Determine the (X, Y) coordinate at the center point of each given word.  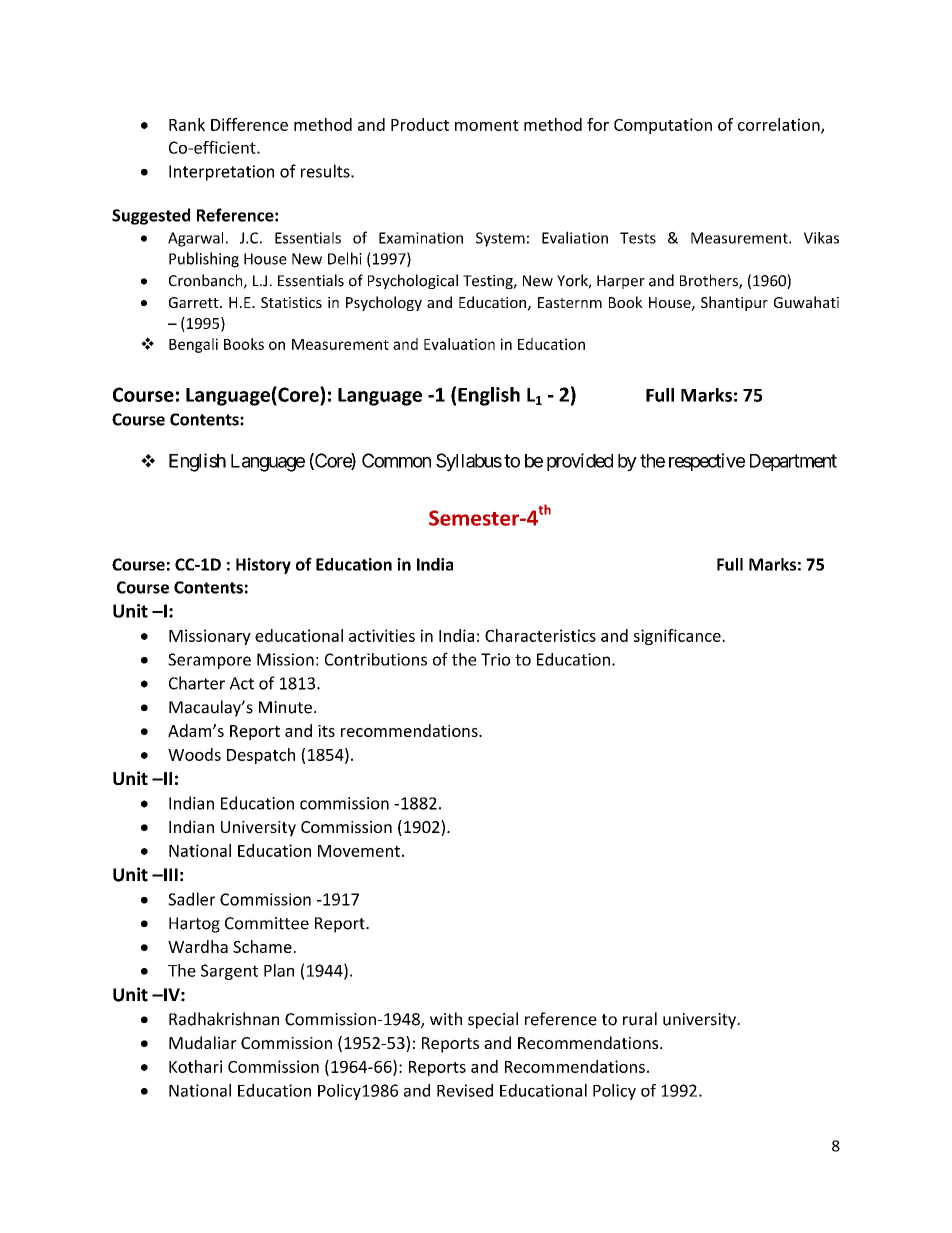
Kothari (195, 1066)
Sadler (191, 899)
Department (793, 462)
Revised (465, 1090)
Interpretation (221, 173)
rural (640, 1019)
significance (678, 637)
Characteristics (540, 635)
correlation (780, 125)
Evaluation (459, 344)
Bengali (193, 345)
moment (487, 125)
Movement (359, 851)
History (263, 566)
